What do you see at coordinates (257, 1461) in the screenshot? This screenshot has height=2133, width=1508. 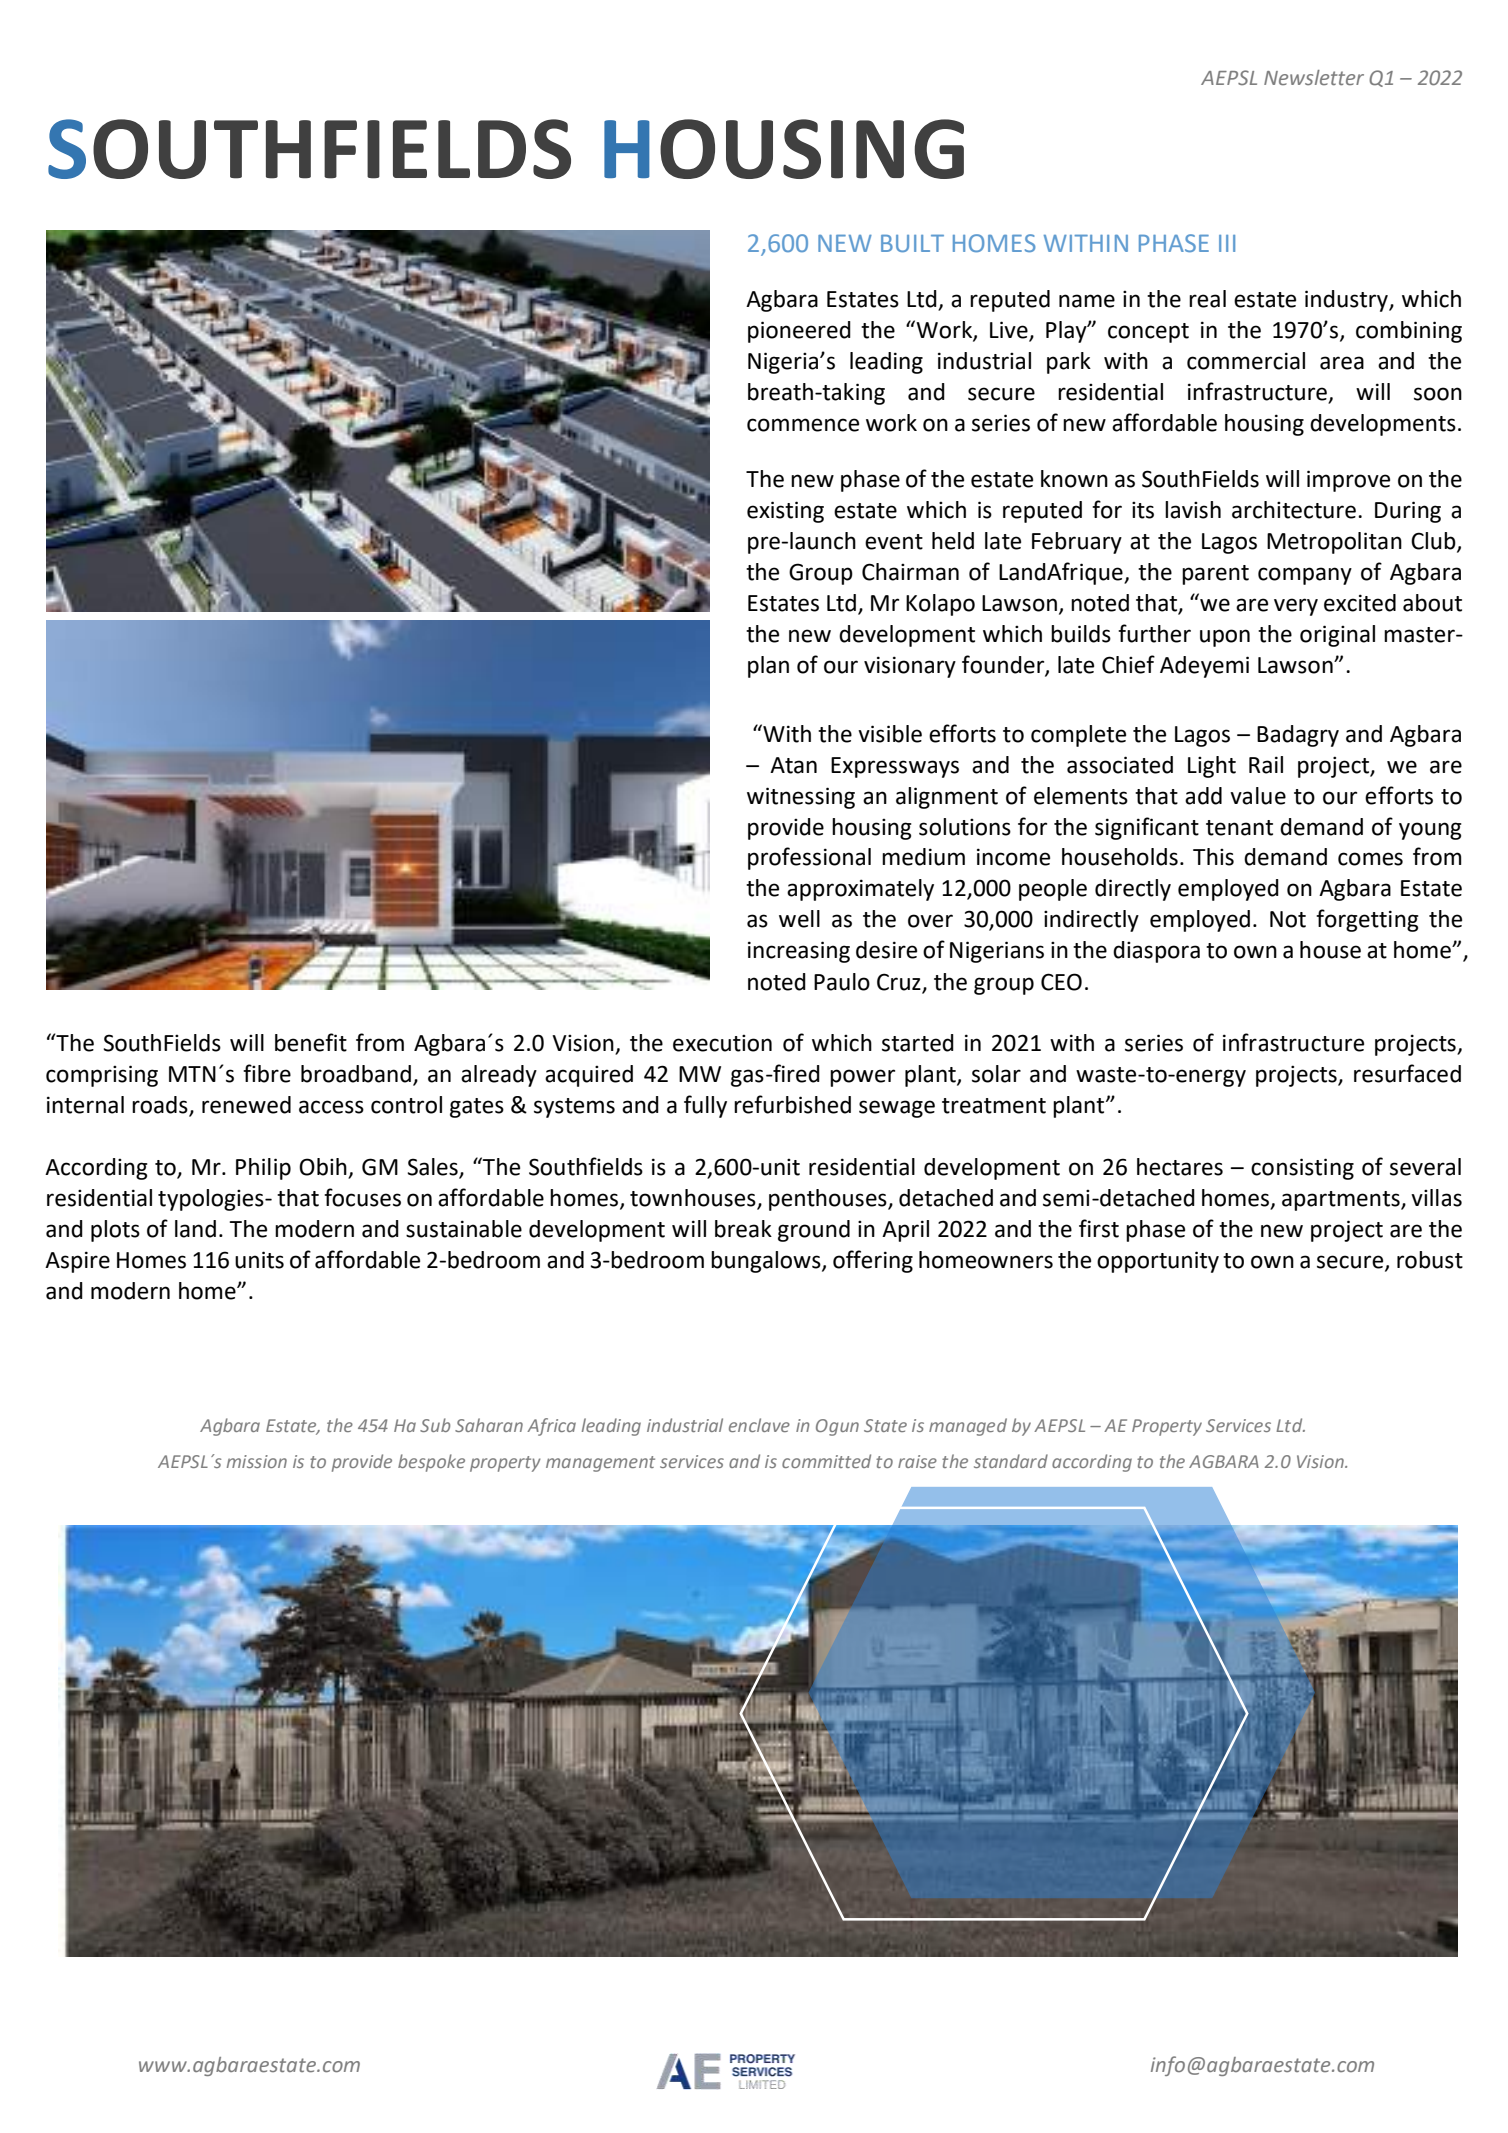 I see `mission` at bounding box center [257, 1461].
